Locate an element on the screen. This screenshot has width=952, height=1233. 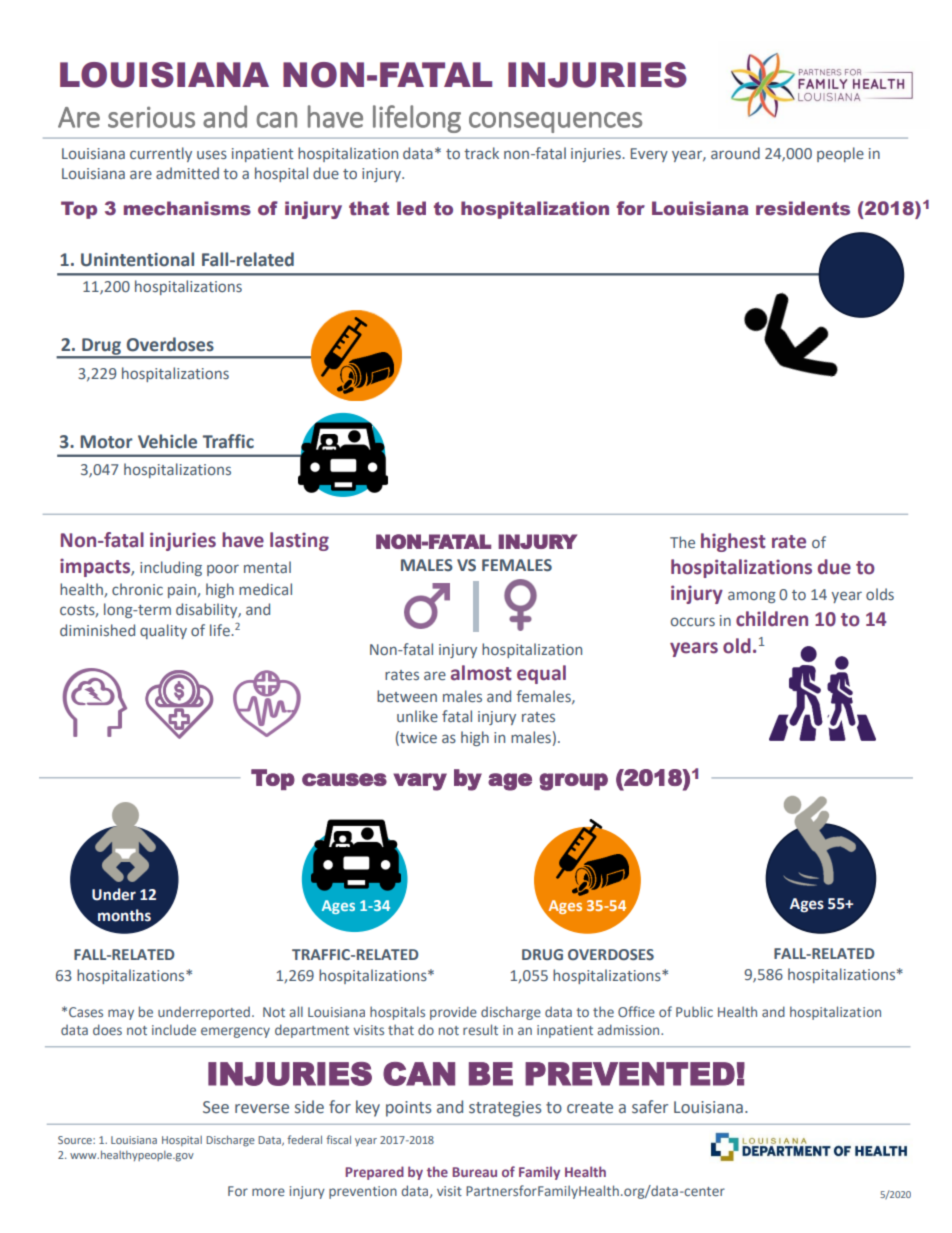
among is located at coordinates (752, 597).
